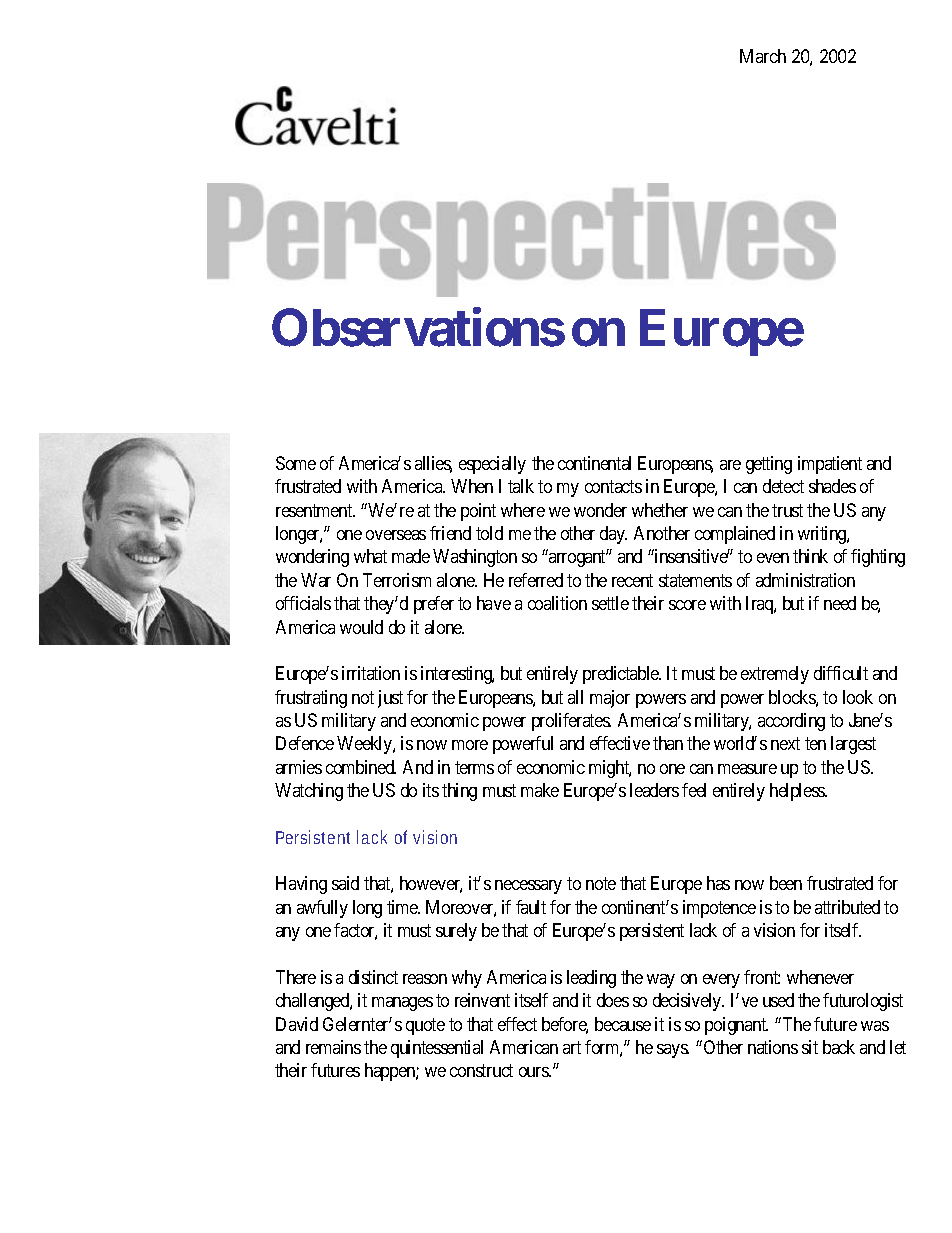 This page has width=952, height=1233. What do you see at coordinates (571, 722) in the page?
I see `proliferates` at bounding box center [571, 722].
